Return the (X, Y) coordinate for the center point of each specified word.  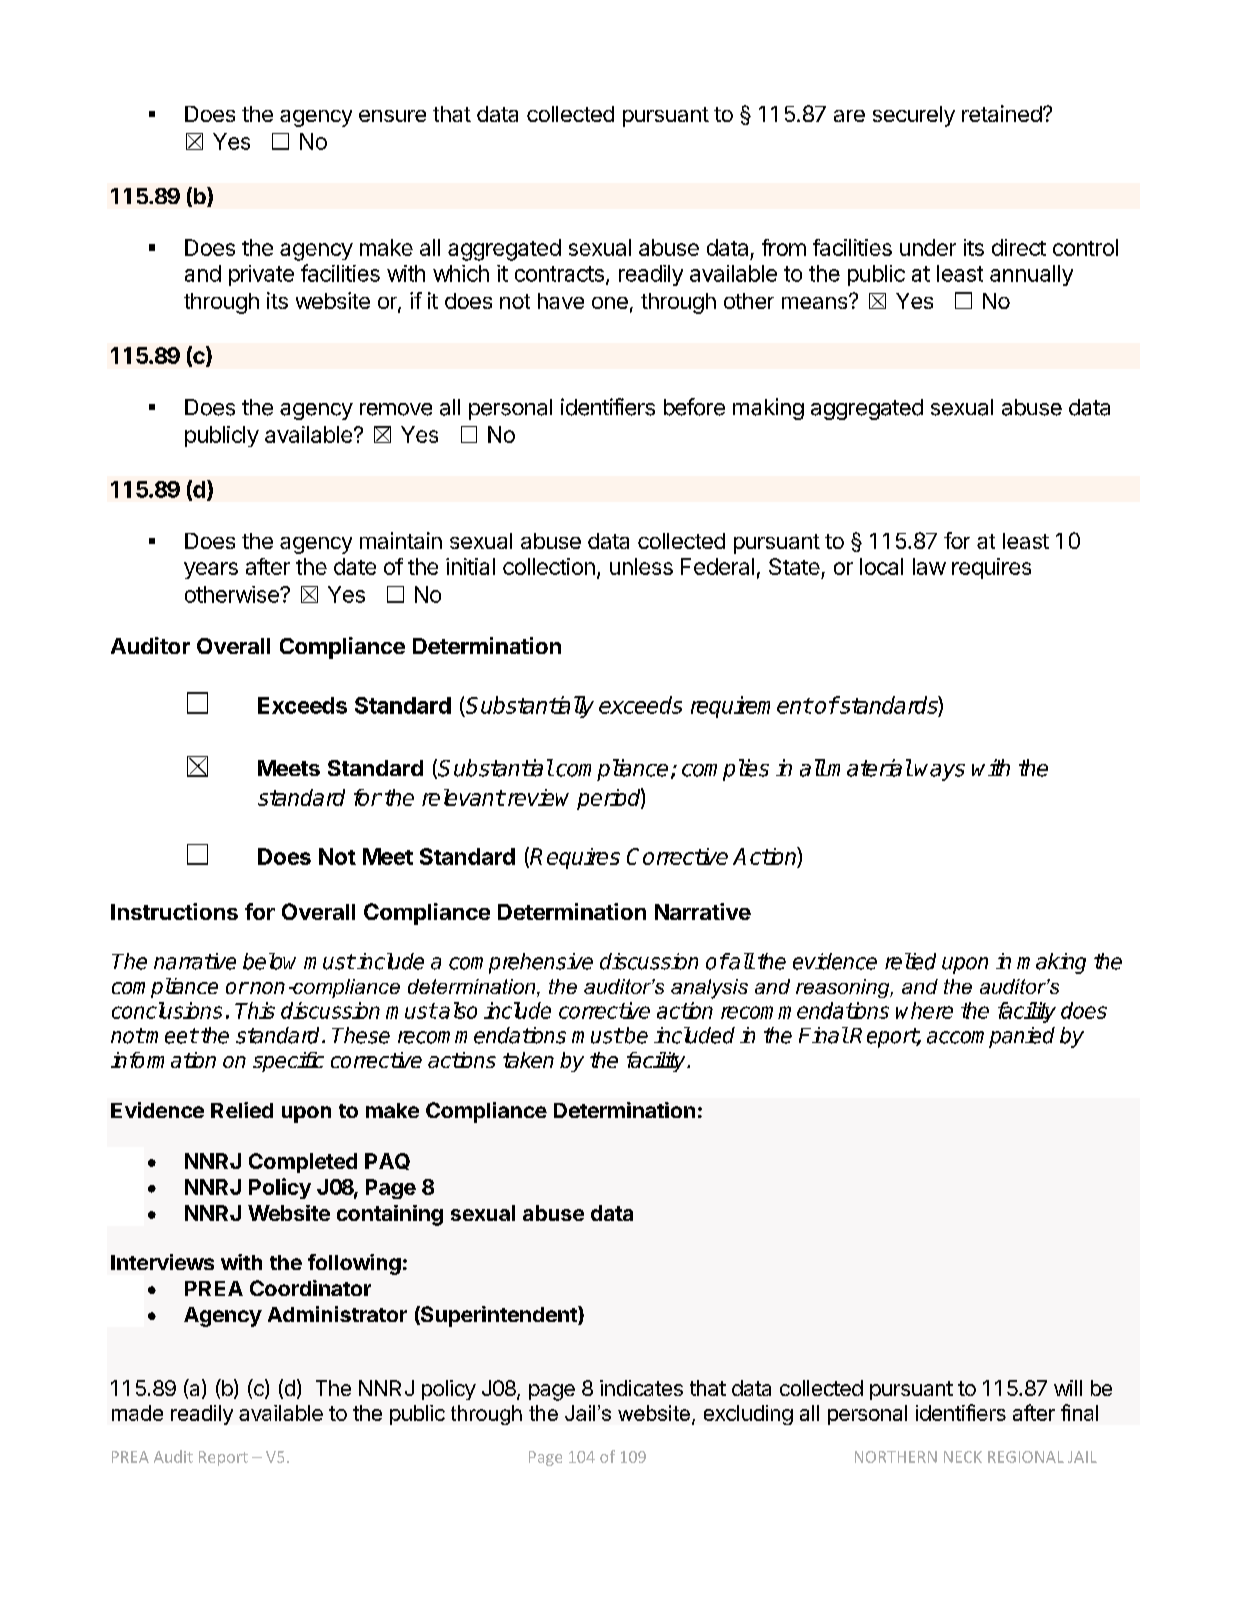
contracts (559, 274)
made (137, 1413)
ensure (392, 116)
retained (1002, 113)
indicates (641, 1388)
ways (940, 772)
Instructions (174, 911)
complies (725, 770)
